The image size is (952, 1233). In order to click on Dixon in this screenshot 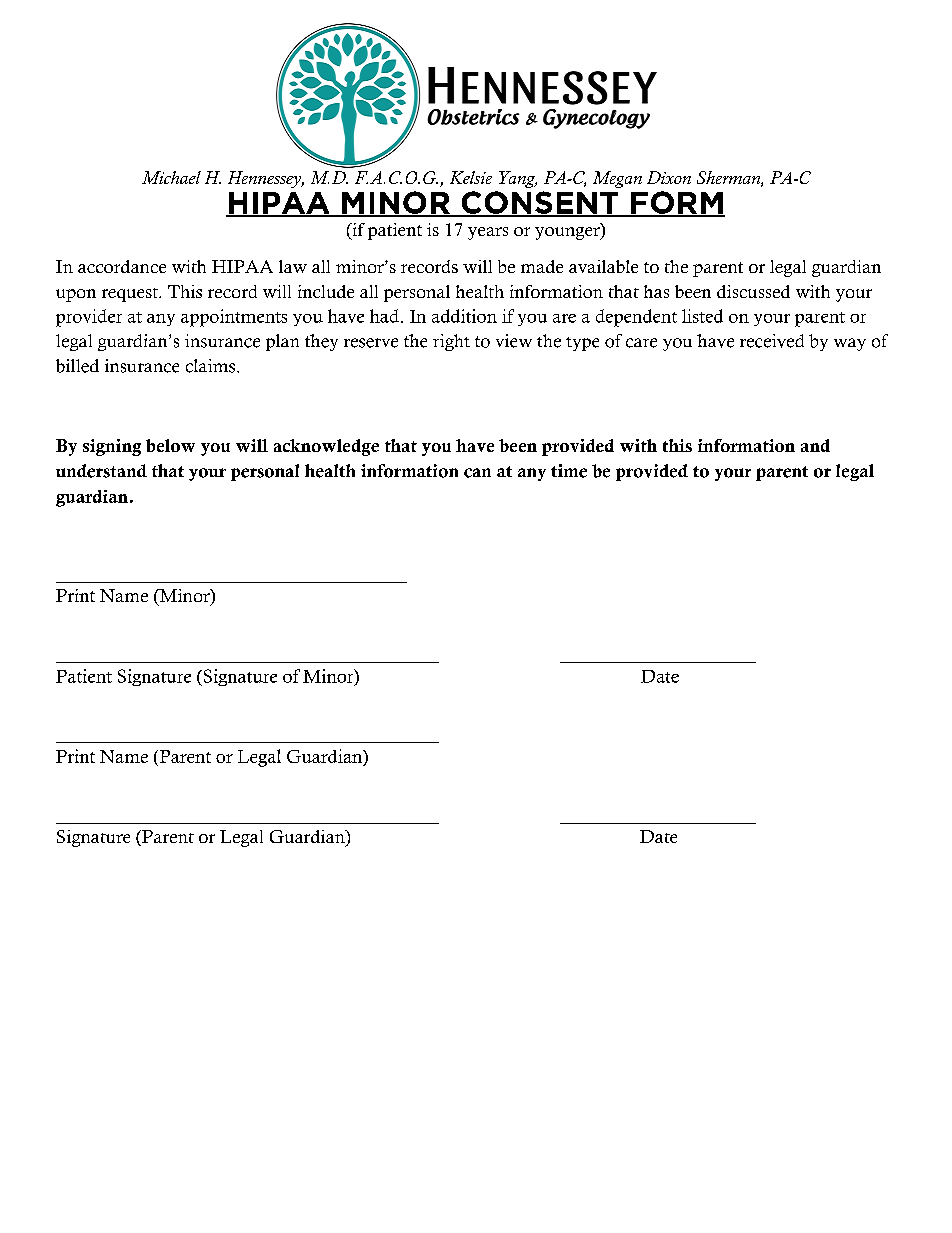, I will do `click(669, 177)`.
